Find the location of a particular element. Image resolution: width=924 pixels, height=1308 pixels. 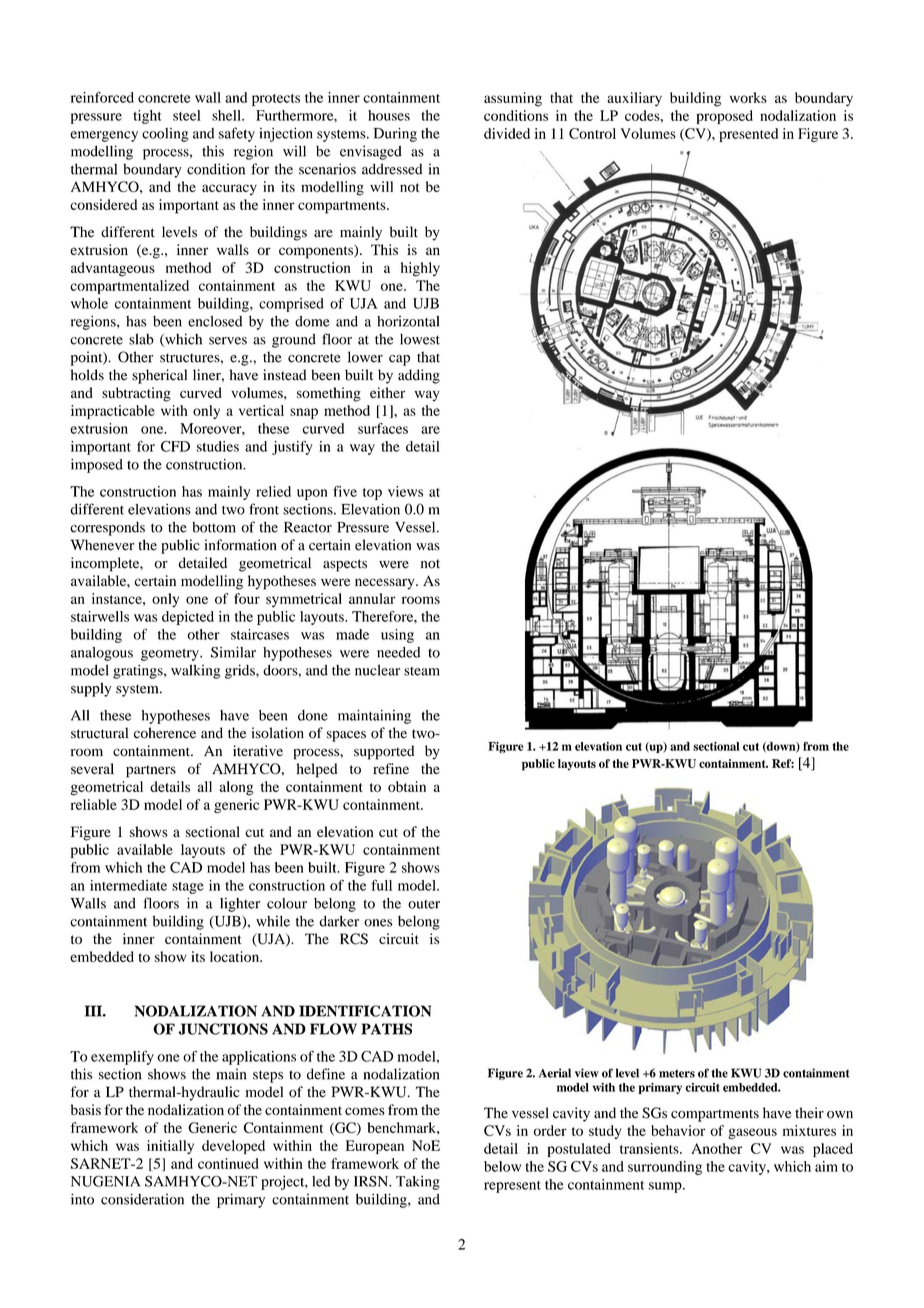

cooling is located at coordinates (165, 135).
